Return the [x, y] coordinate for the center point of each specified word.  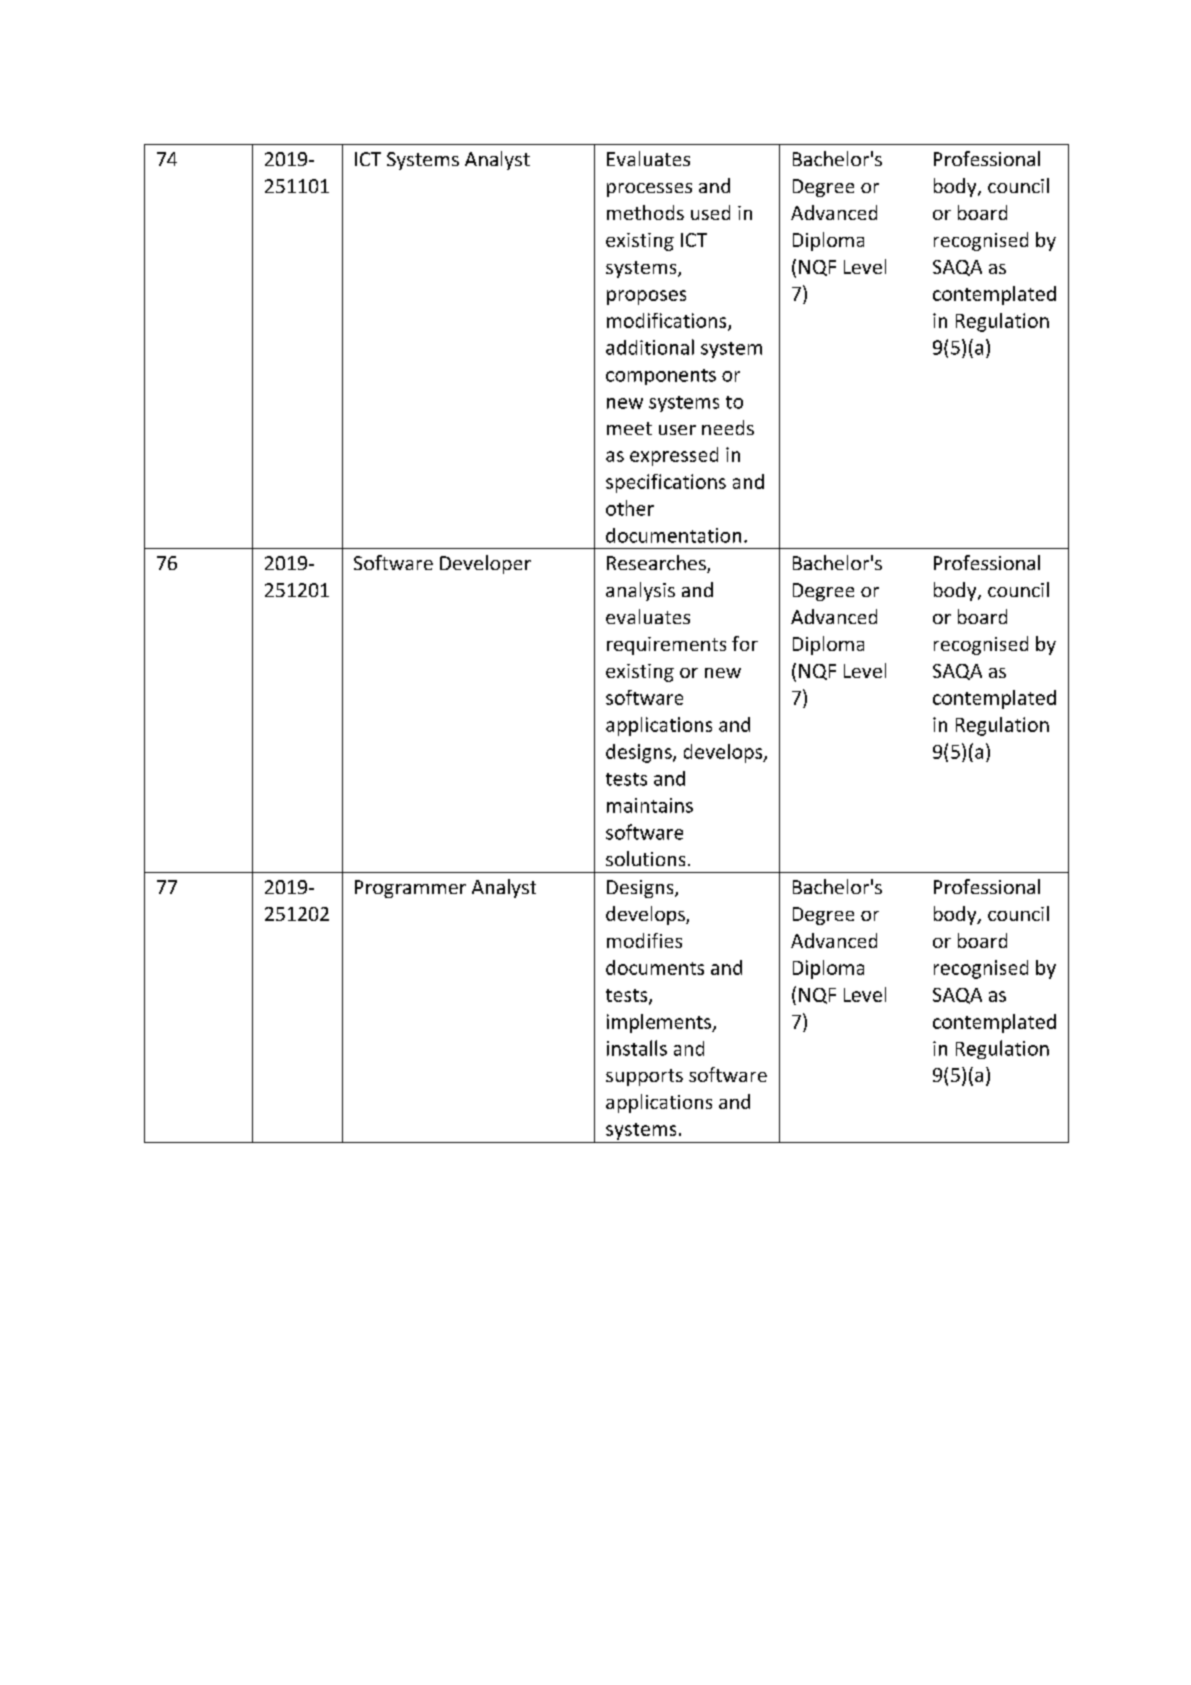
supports [644, 1077]
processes [649, 190]
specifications [666, 483]
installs [637, 1048]
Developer [485, 564]
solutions [645, 858]
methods [645, 212]
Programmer [410, 889]
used [710, 212]
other [630, 508]
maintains [650, 805]
